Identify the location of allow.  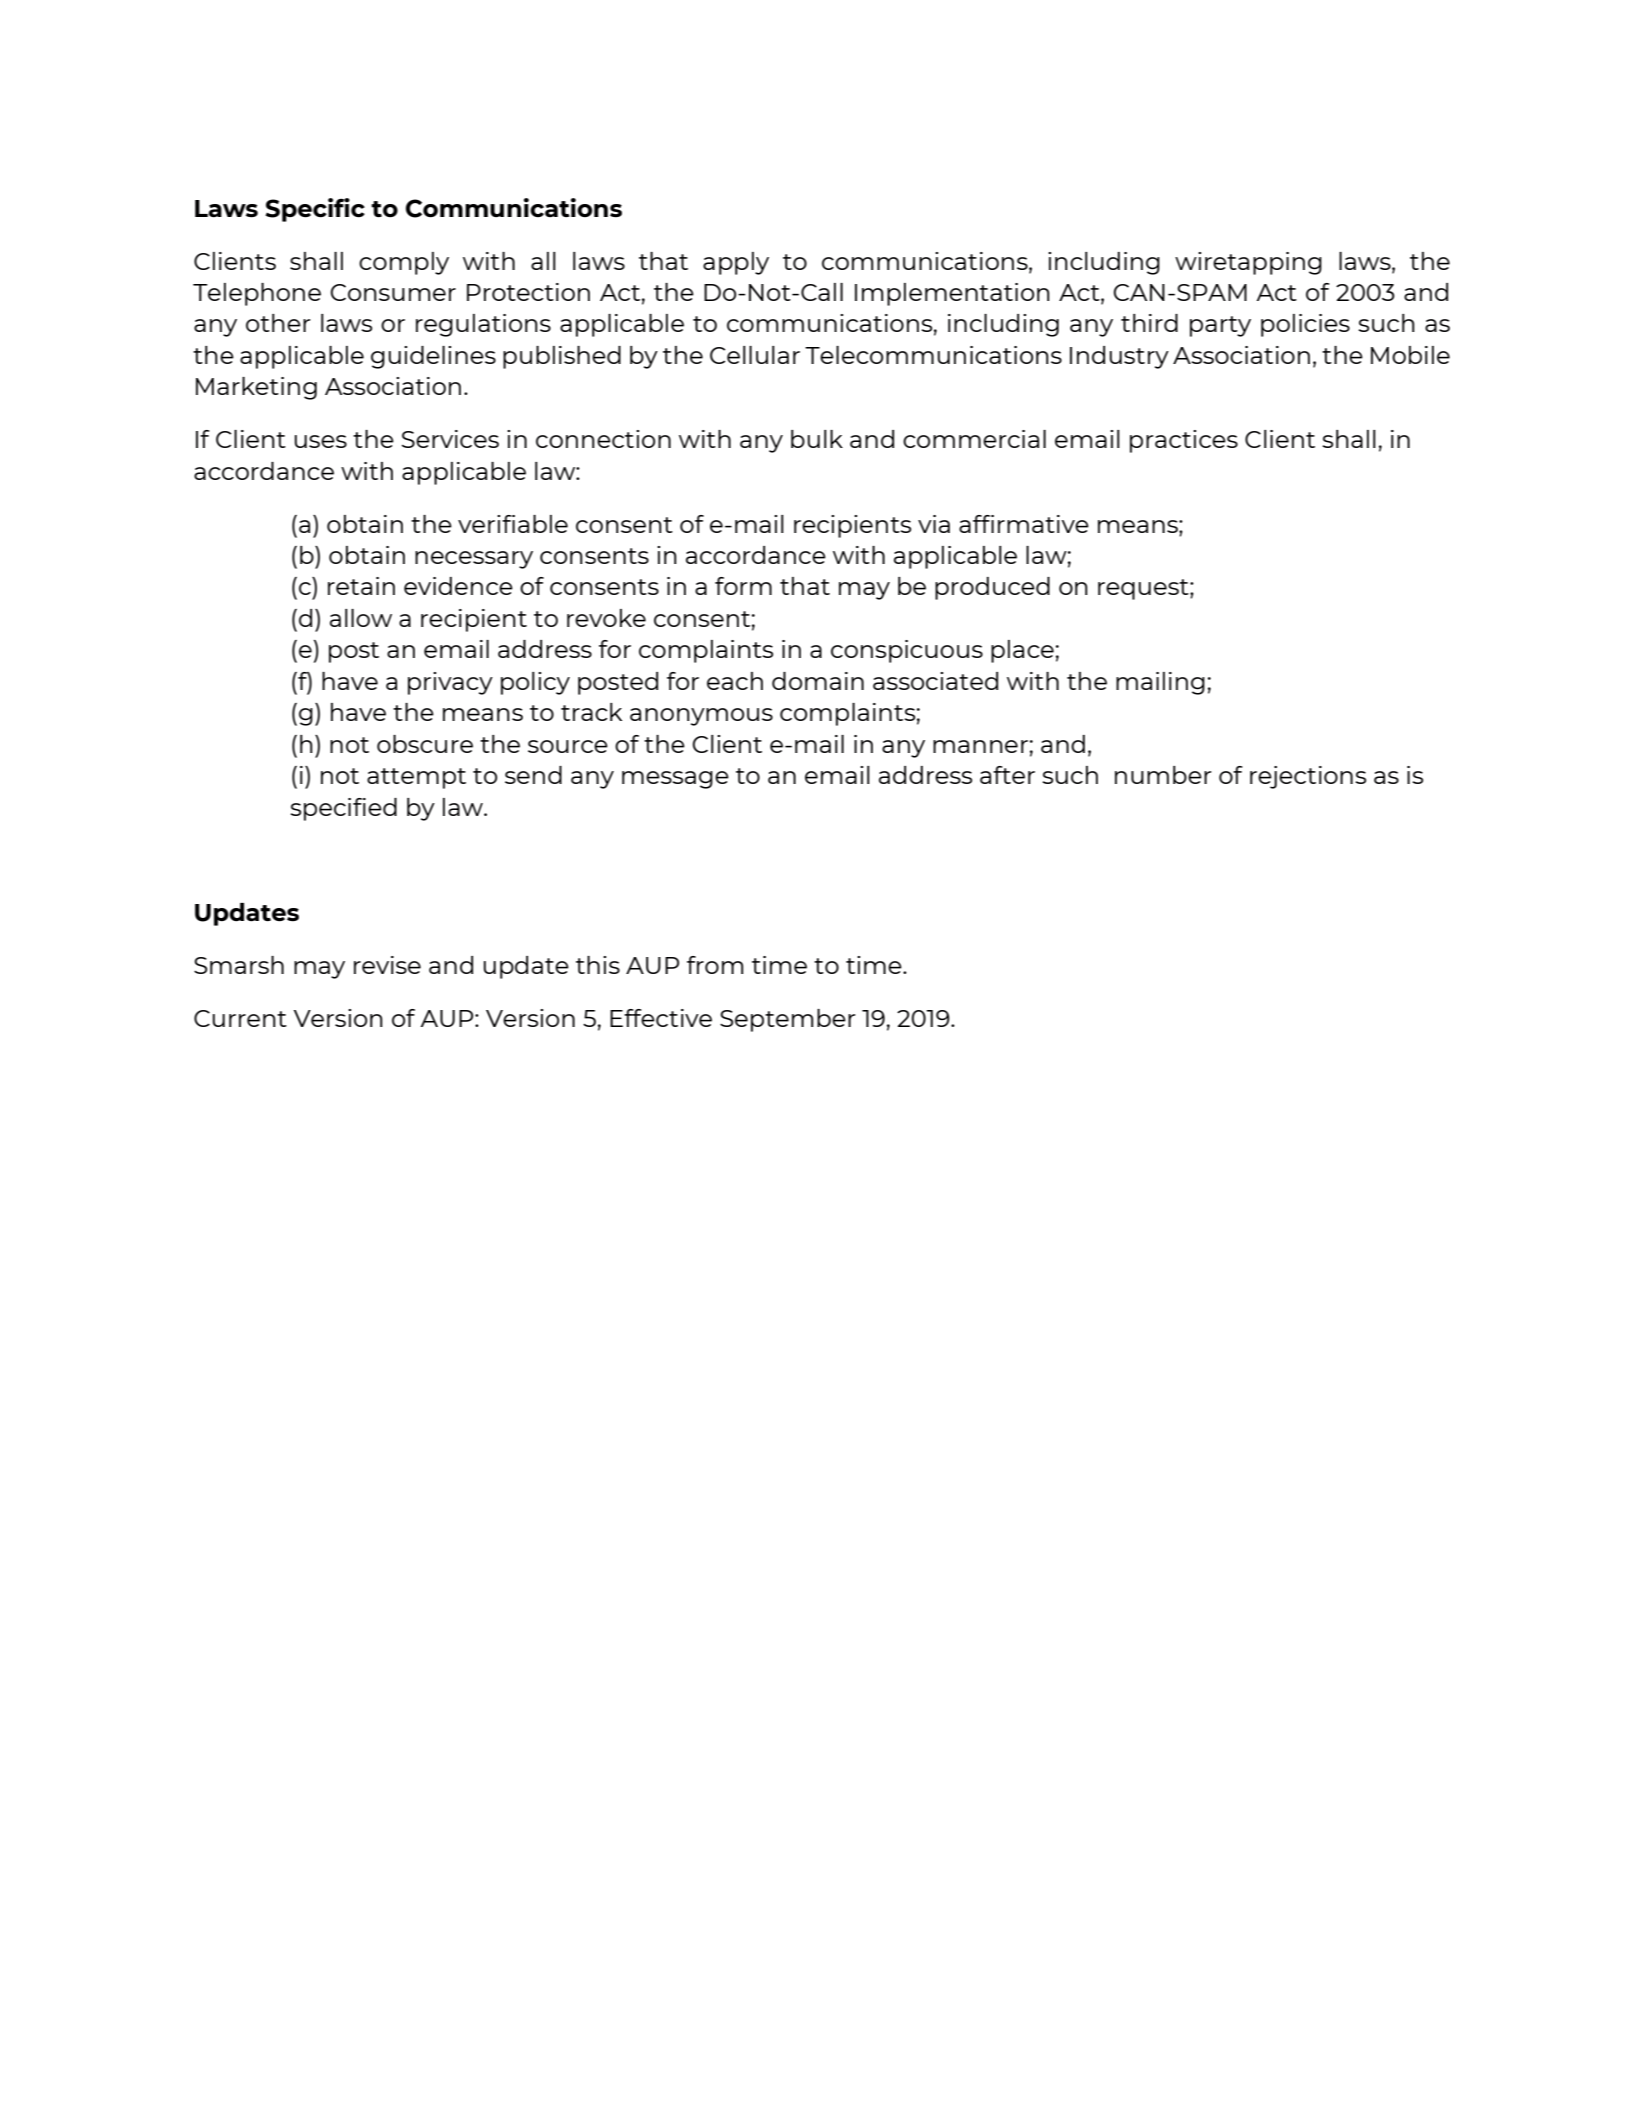
(361, 618).
